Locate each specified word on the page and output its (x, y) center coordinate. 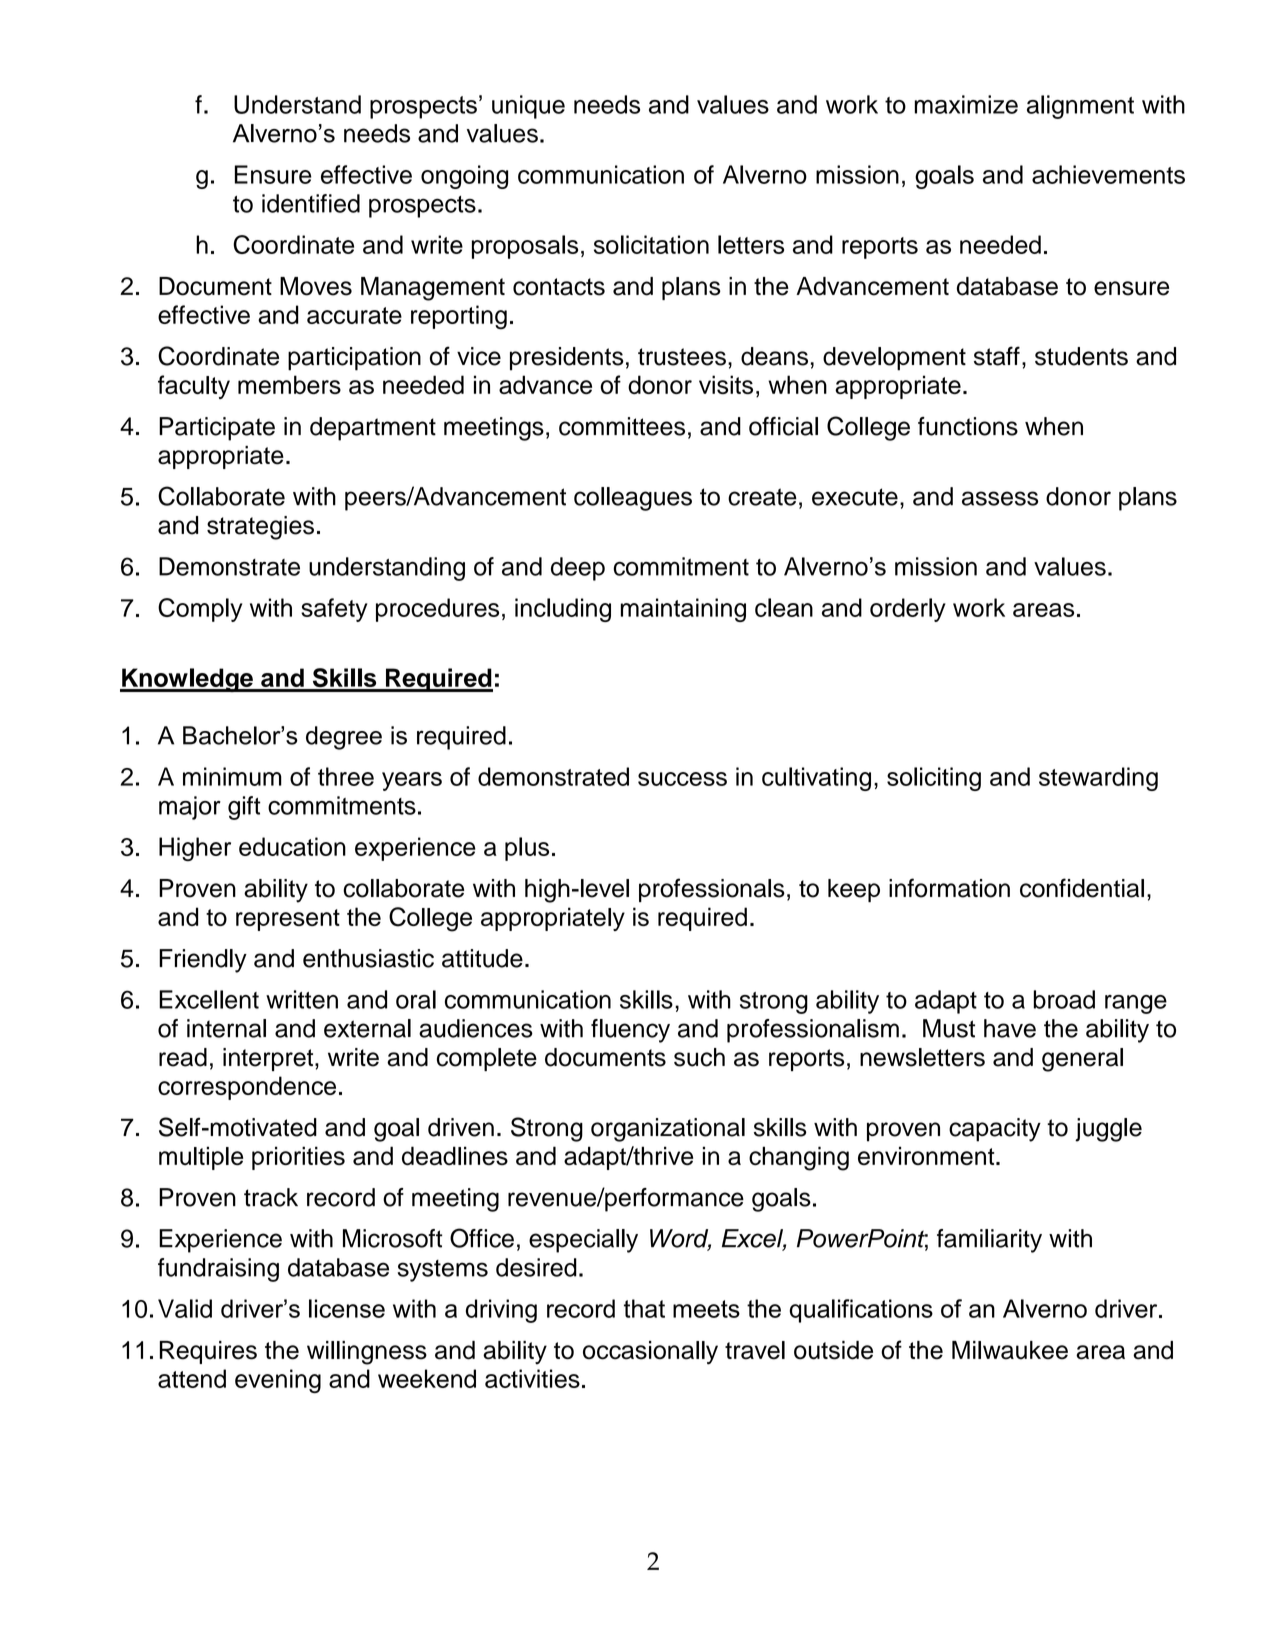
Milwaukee (1010, 1350)
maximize (966, 104)
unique (528, 107)
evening (278, 1381)
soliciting (934, 779)
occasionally (650, 1353)
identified (311, 203)
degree (344, 738)
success (682, 779)
